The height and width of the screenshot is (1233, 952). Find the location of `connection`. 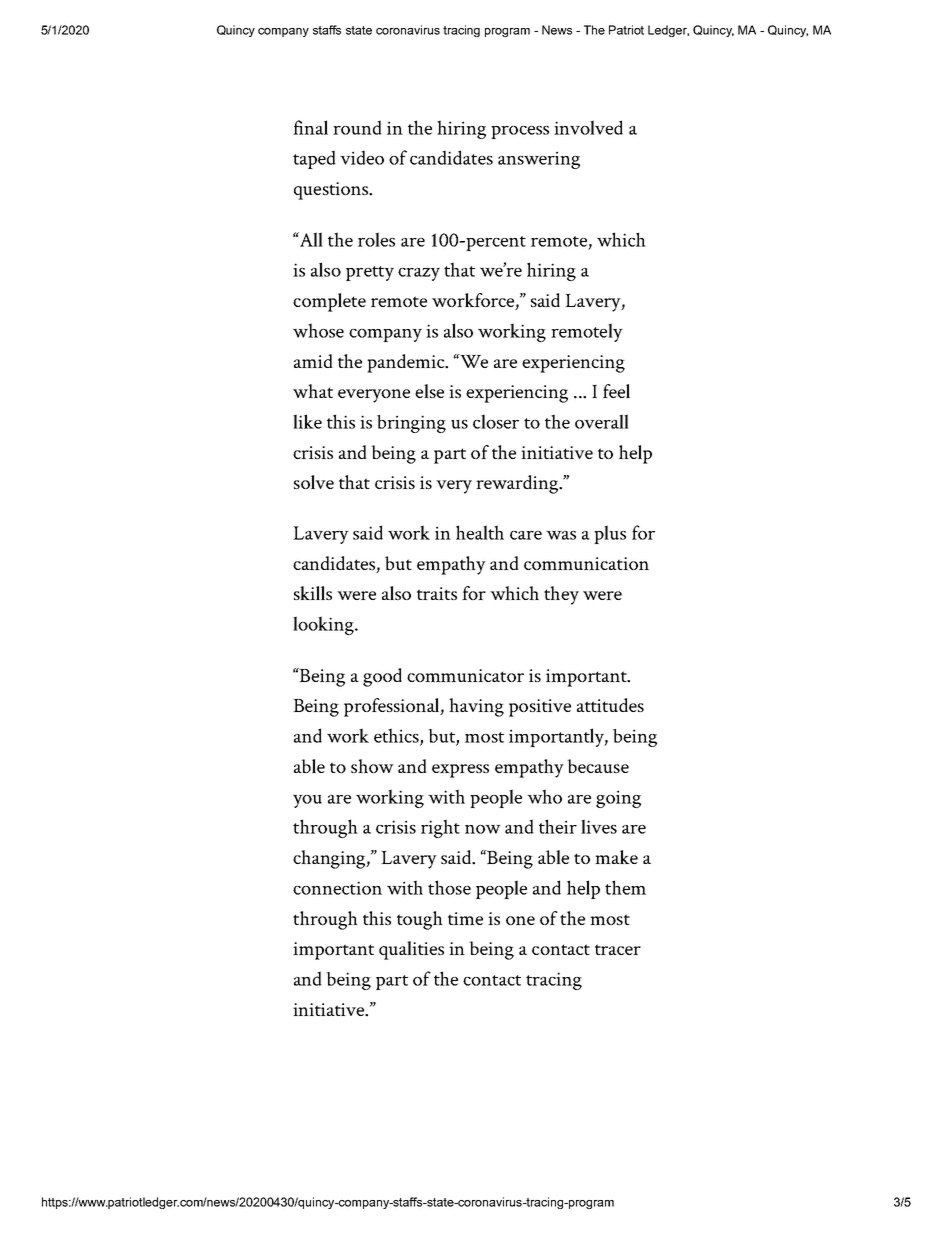

connection is located at coordinates (337, 888).
